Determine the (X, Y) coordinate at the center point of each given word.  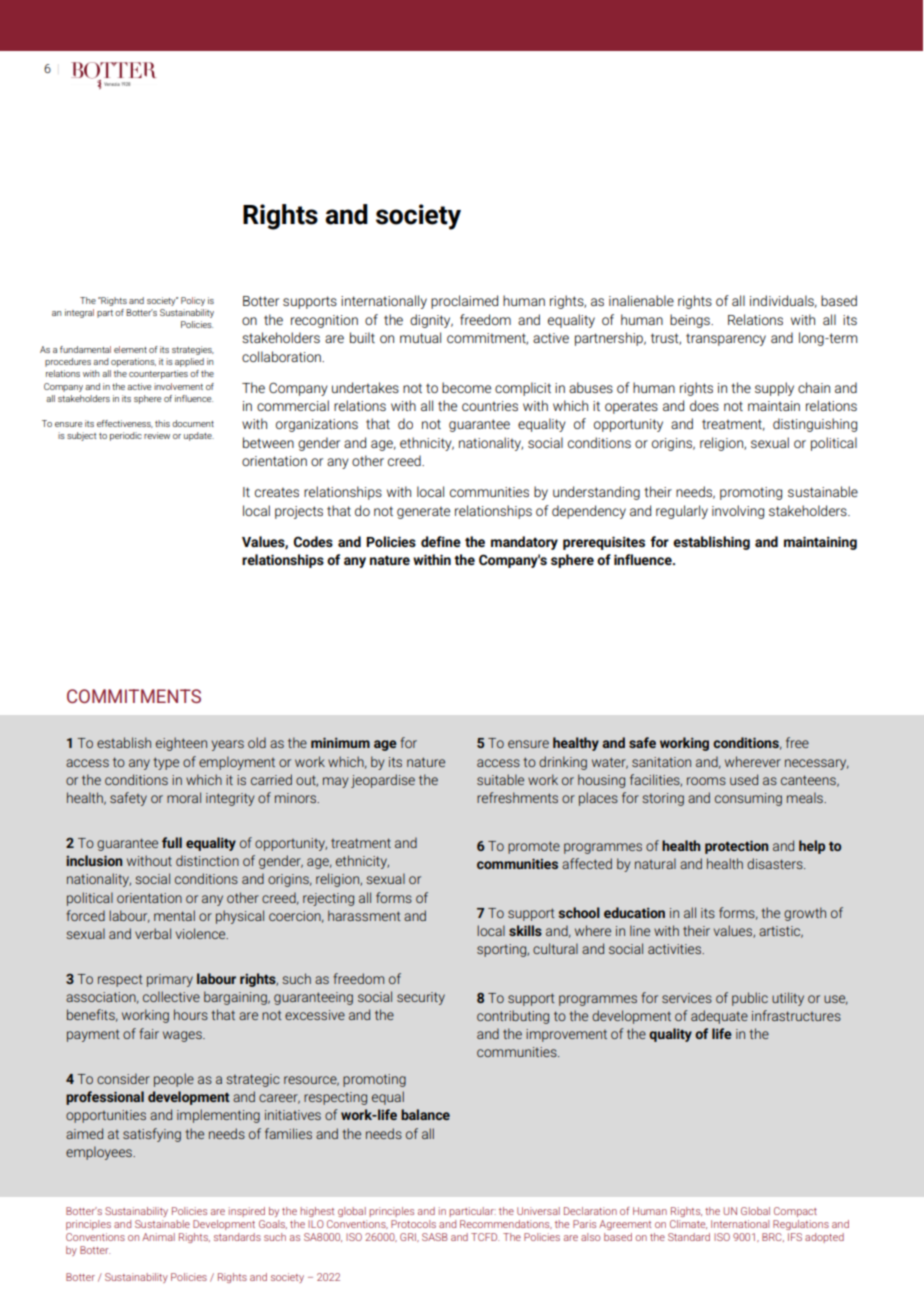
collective (171, 996)
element (130, 349)
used (744, 779)
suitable (500, 779)
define (441, 541)
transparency (726, 339)
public (750, 999)
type (166, 763)
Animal (158, 1237)
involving (738, 512)
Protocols (413, 1224)
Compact (795, 1212)
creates (277, 492)
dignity (431, 321)
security (421, 998)
